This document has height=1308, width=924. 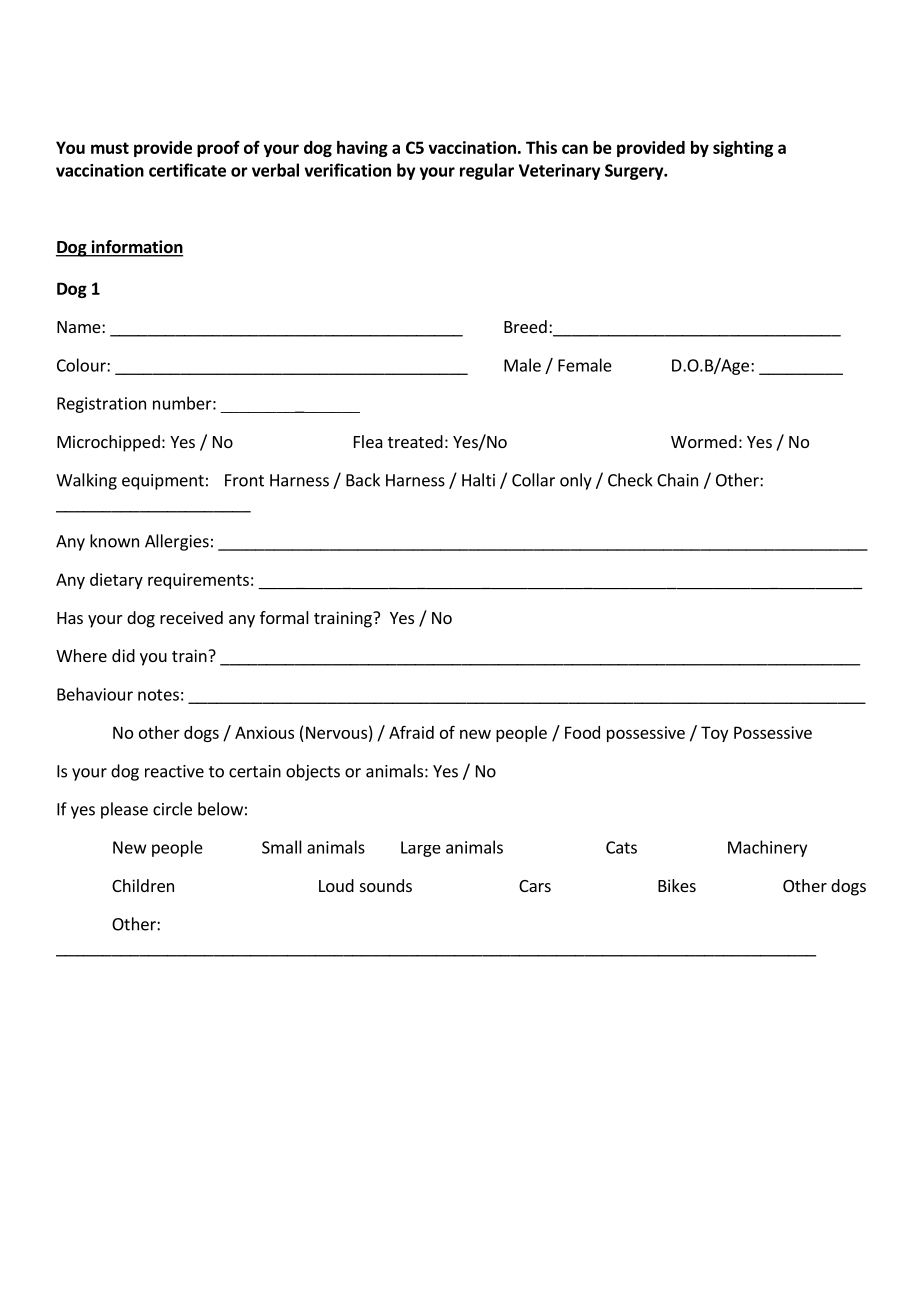 What do you see at coordinates (677, 885) in the document?
I see `Bikes` at bounding box center [677, 885].
